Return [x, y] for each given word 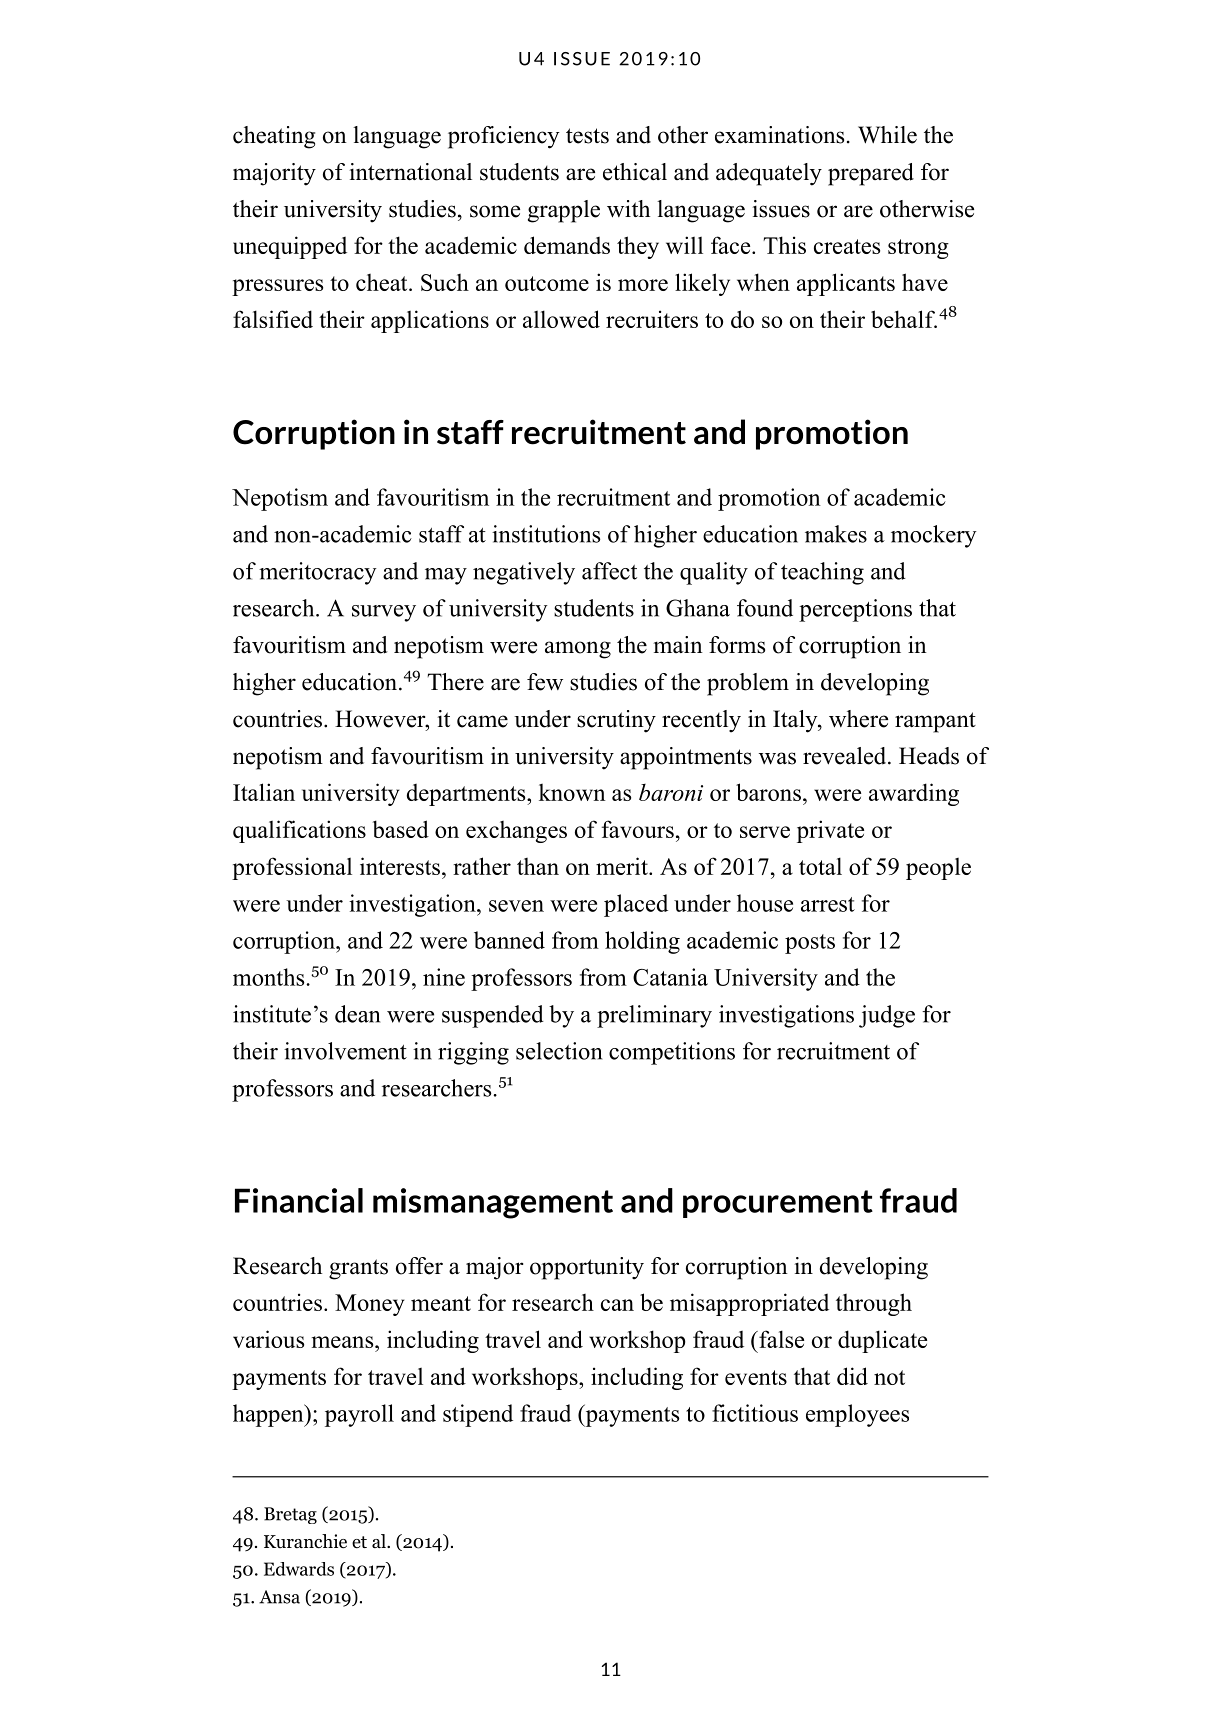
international [411, 172]
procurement [778, 1204]
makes [836, 534]
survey [384, 613]
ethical [635, 172]
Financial [299, 1200]
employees [857, 1415]
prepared [871, 174]
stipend [478, 1415]
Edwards [299, 1569]
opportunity [587, 1268]
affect [609, 571]
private [830, 831]
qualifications [299, 831]
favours [638, 829]
